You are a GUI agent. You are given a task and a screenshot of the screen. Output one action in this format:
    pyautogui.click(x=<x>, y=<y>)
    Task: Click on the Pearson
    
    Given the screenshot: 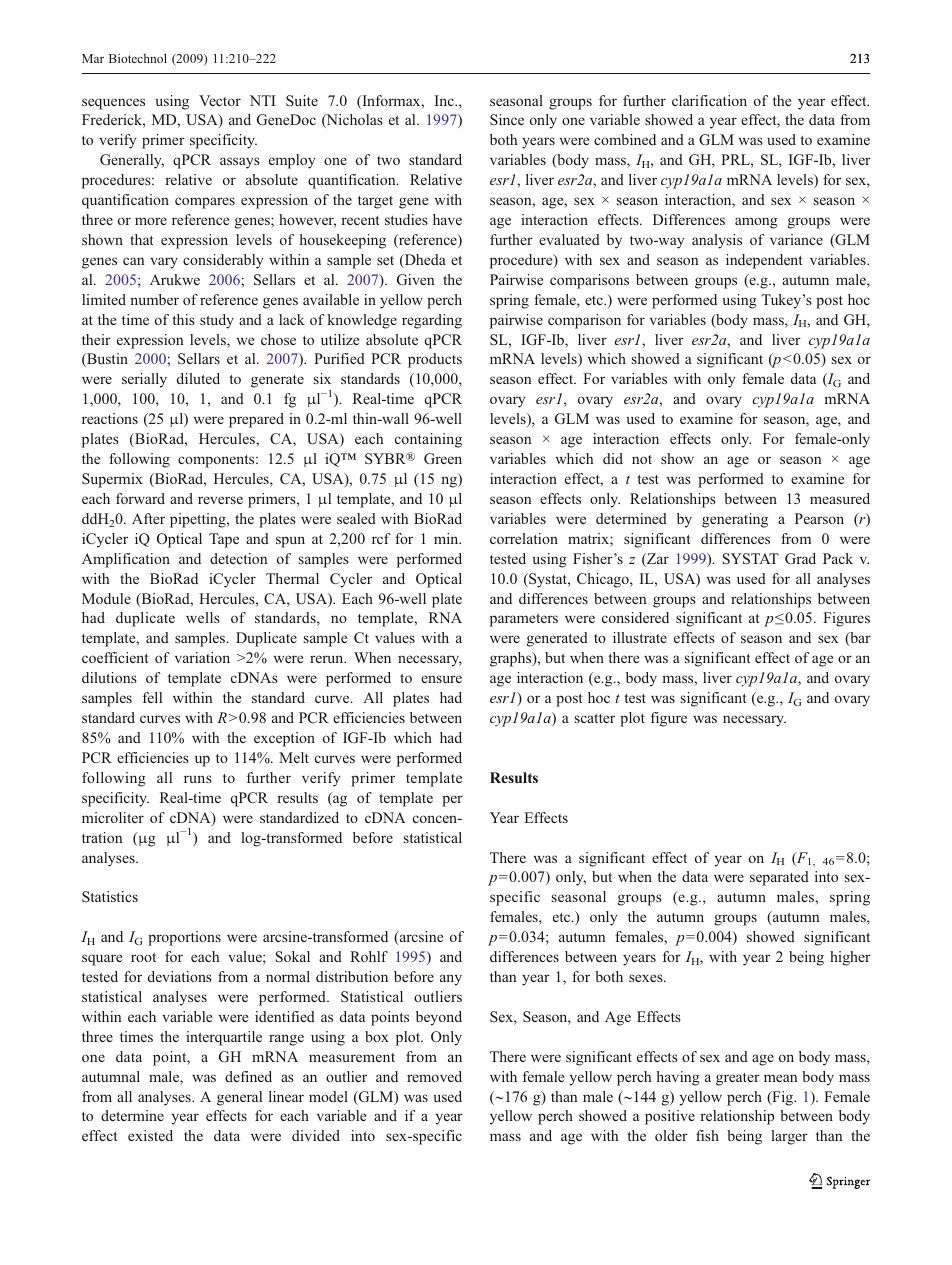 What is the action you would take?
    pyautogui.click(x=819, y=518)
